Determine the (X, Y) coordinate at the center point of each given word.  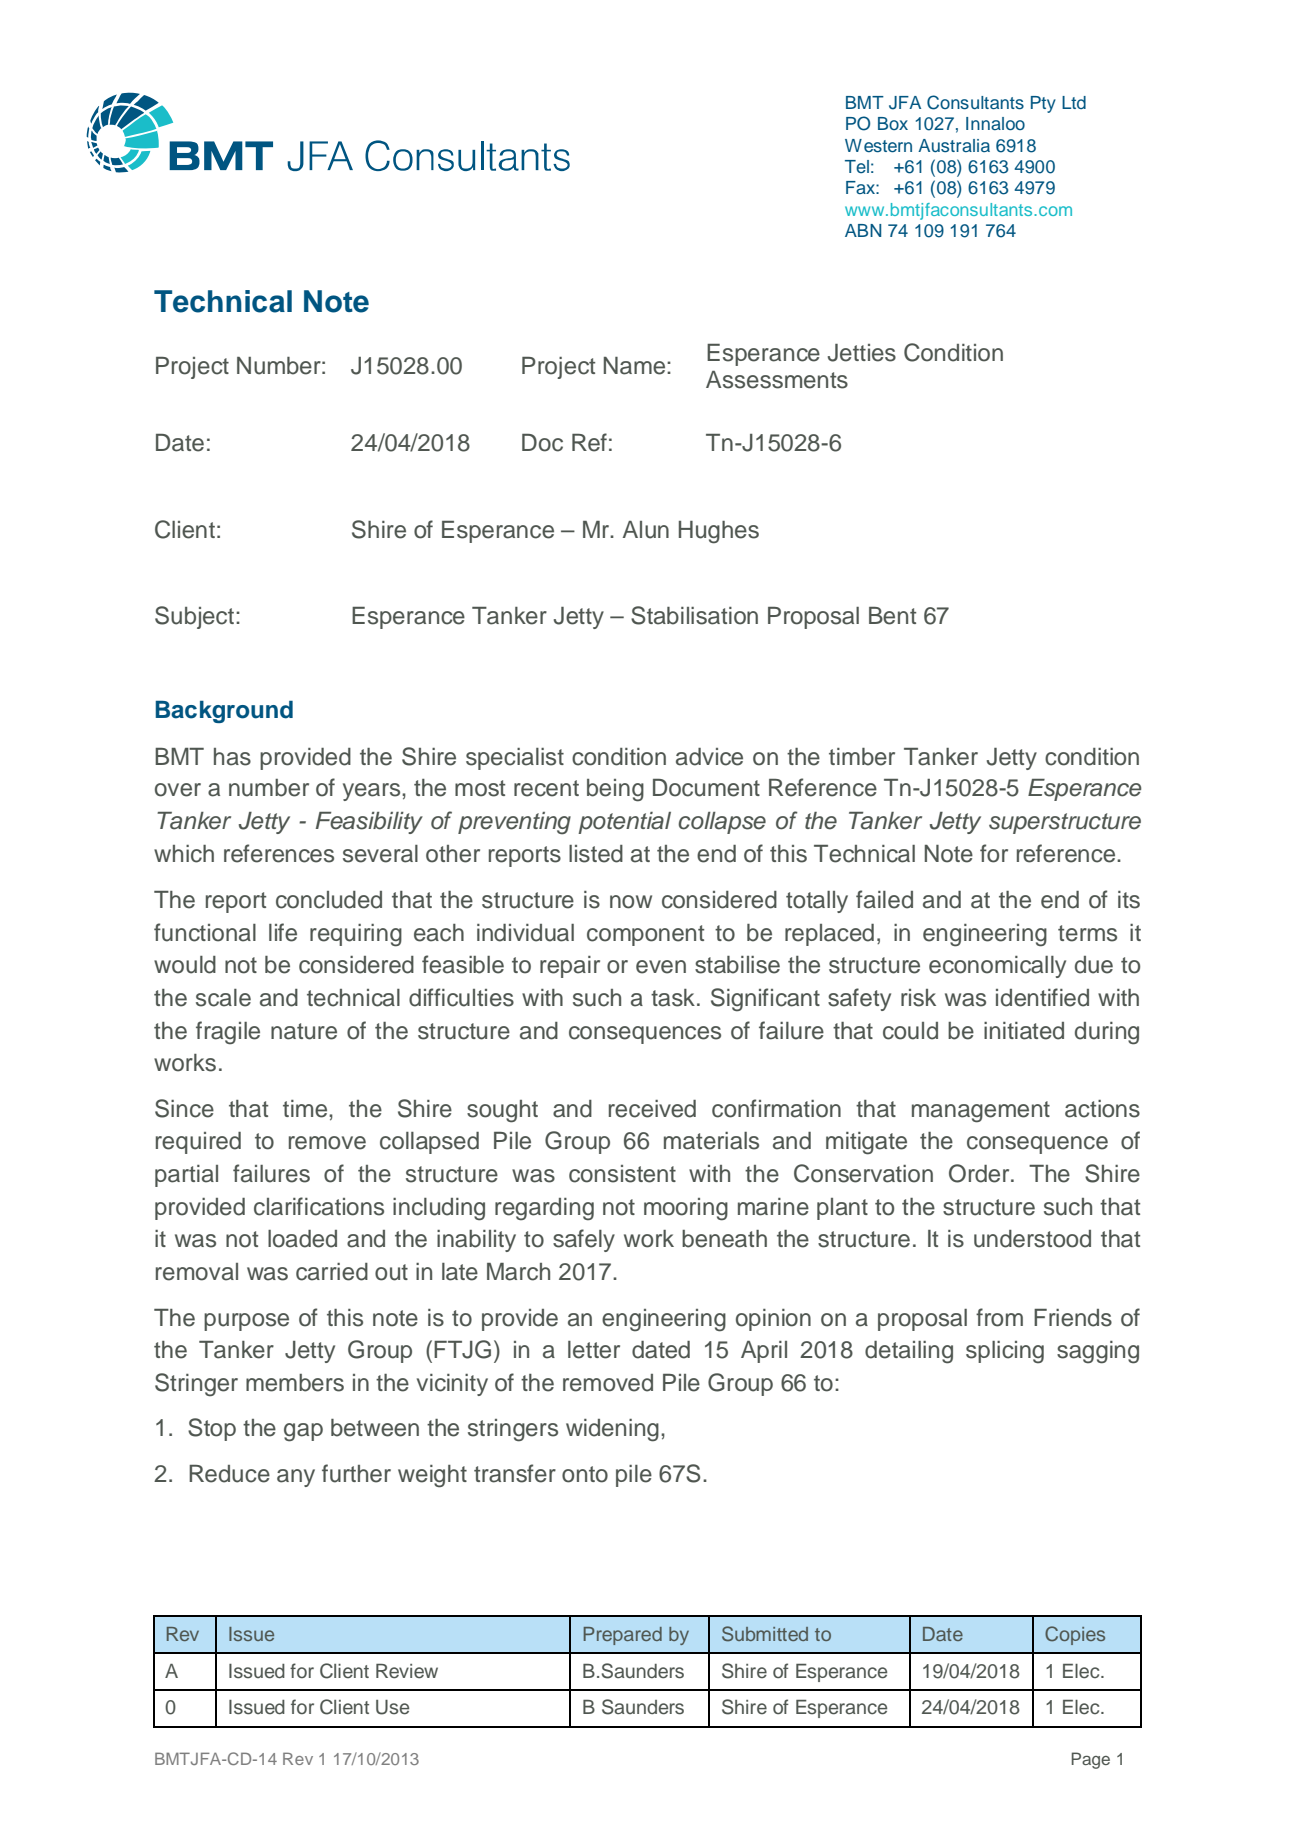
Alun (646, 530)
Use (392, 1707)
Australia (954, 146)
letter (594, 1350)
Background (224, 711)
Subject (196, 617)
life (283, 932)
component (645, 935)
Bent (892, 616)
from (999, 1317)
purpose (246, 1322)
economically (997, 967)
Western (878, 146)
